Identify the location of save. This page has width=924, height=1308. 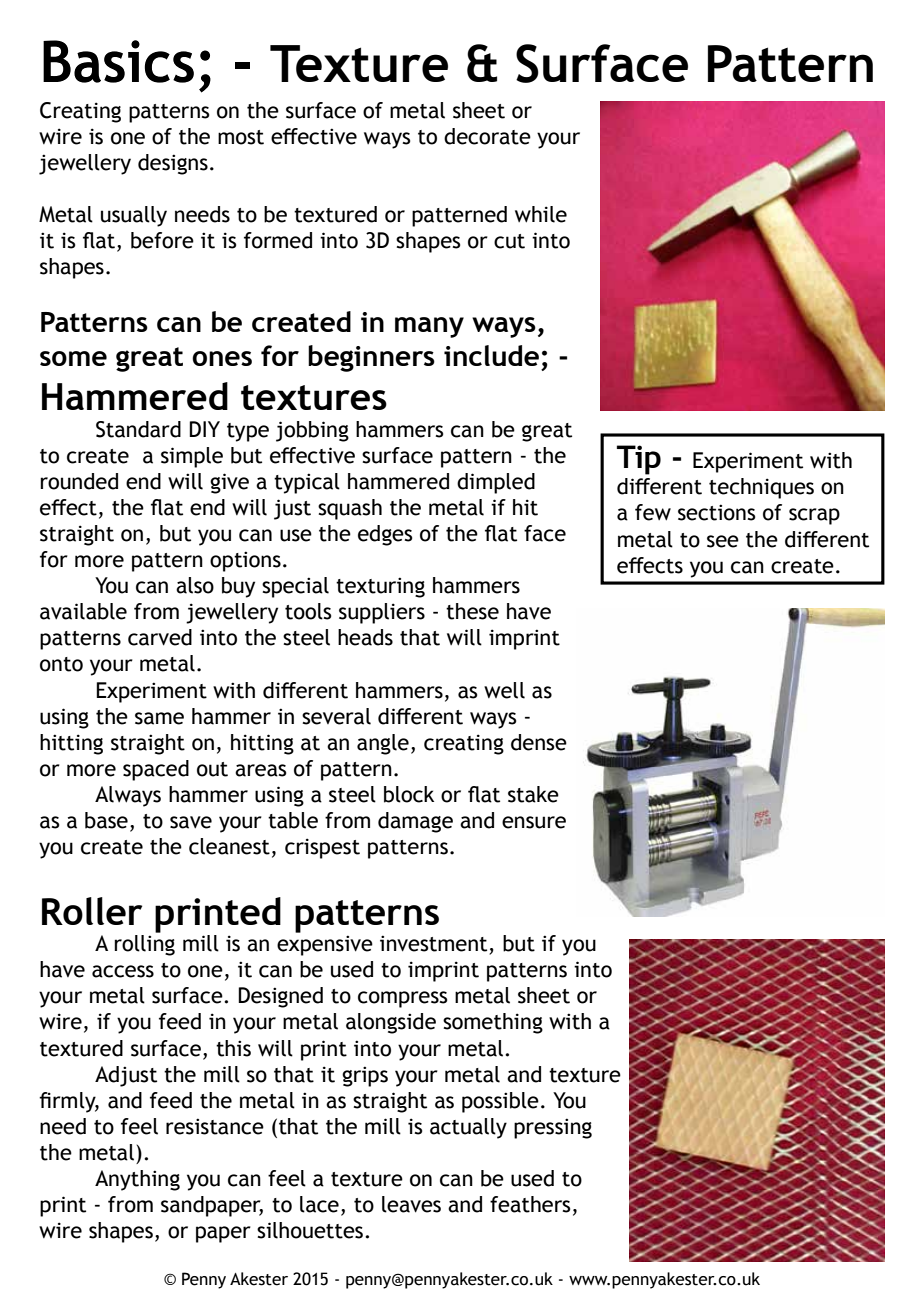
(191, 822).
